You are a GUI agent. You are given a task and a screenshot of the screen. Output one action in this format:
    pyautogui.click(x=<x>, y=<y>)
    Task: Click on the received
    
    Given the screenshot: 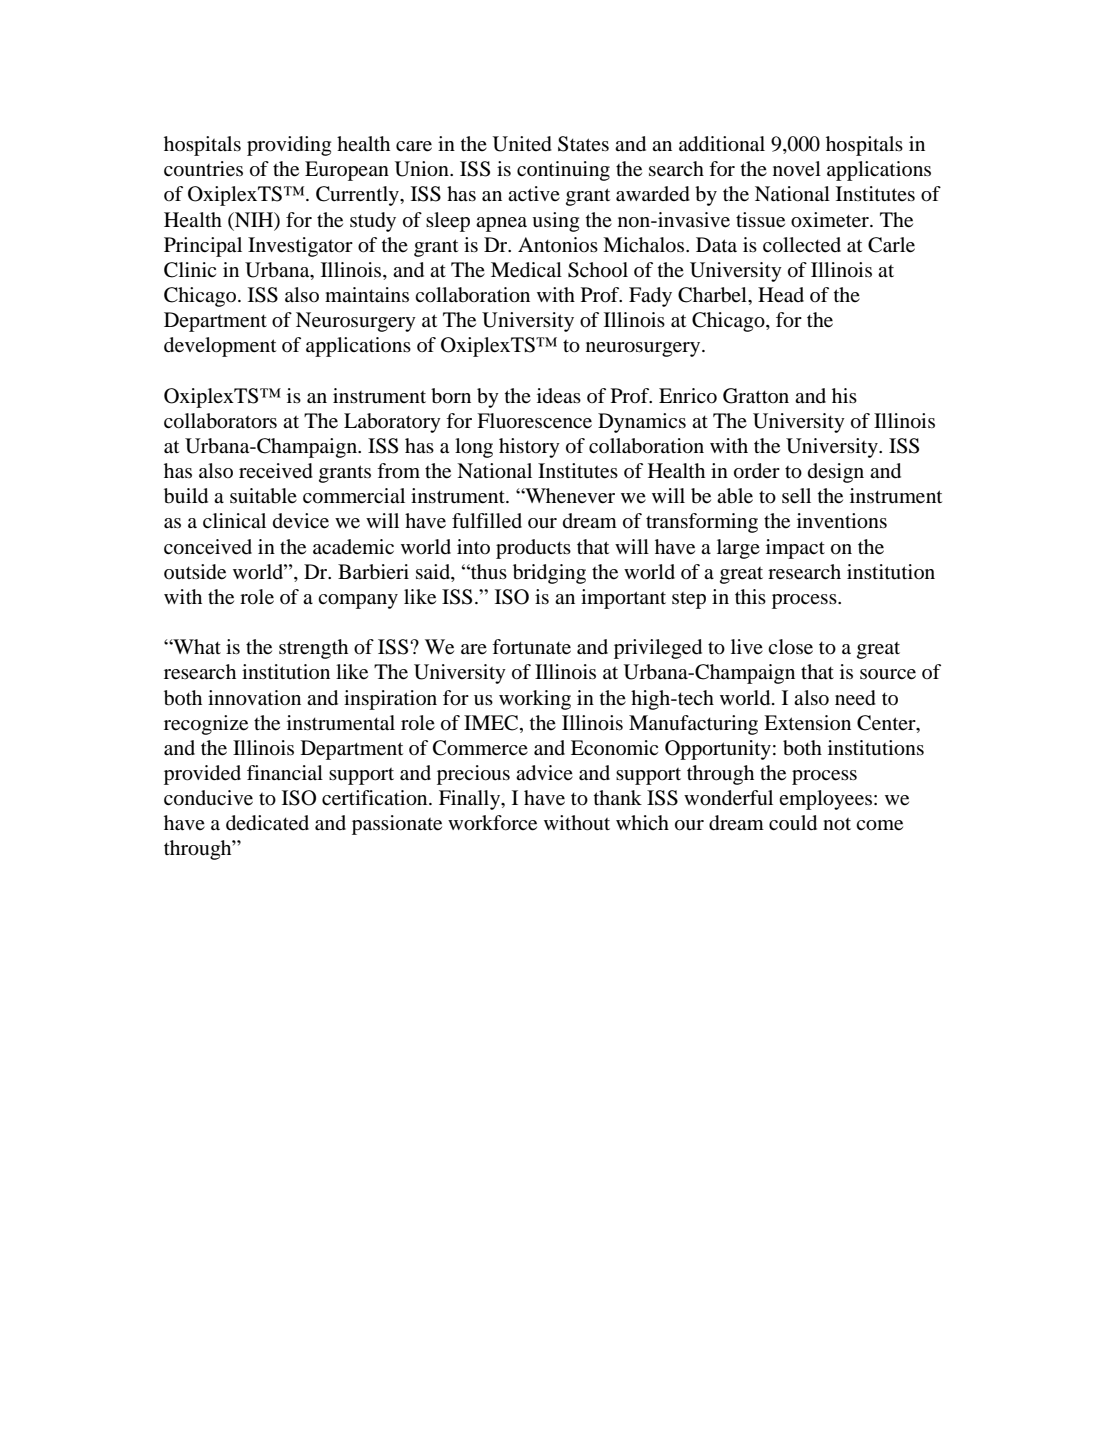 What is the action you would take?
    pyautogui.click(x=276, y=471)
